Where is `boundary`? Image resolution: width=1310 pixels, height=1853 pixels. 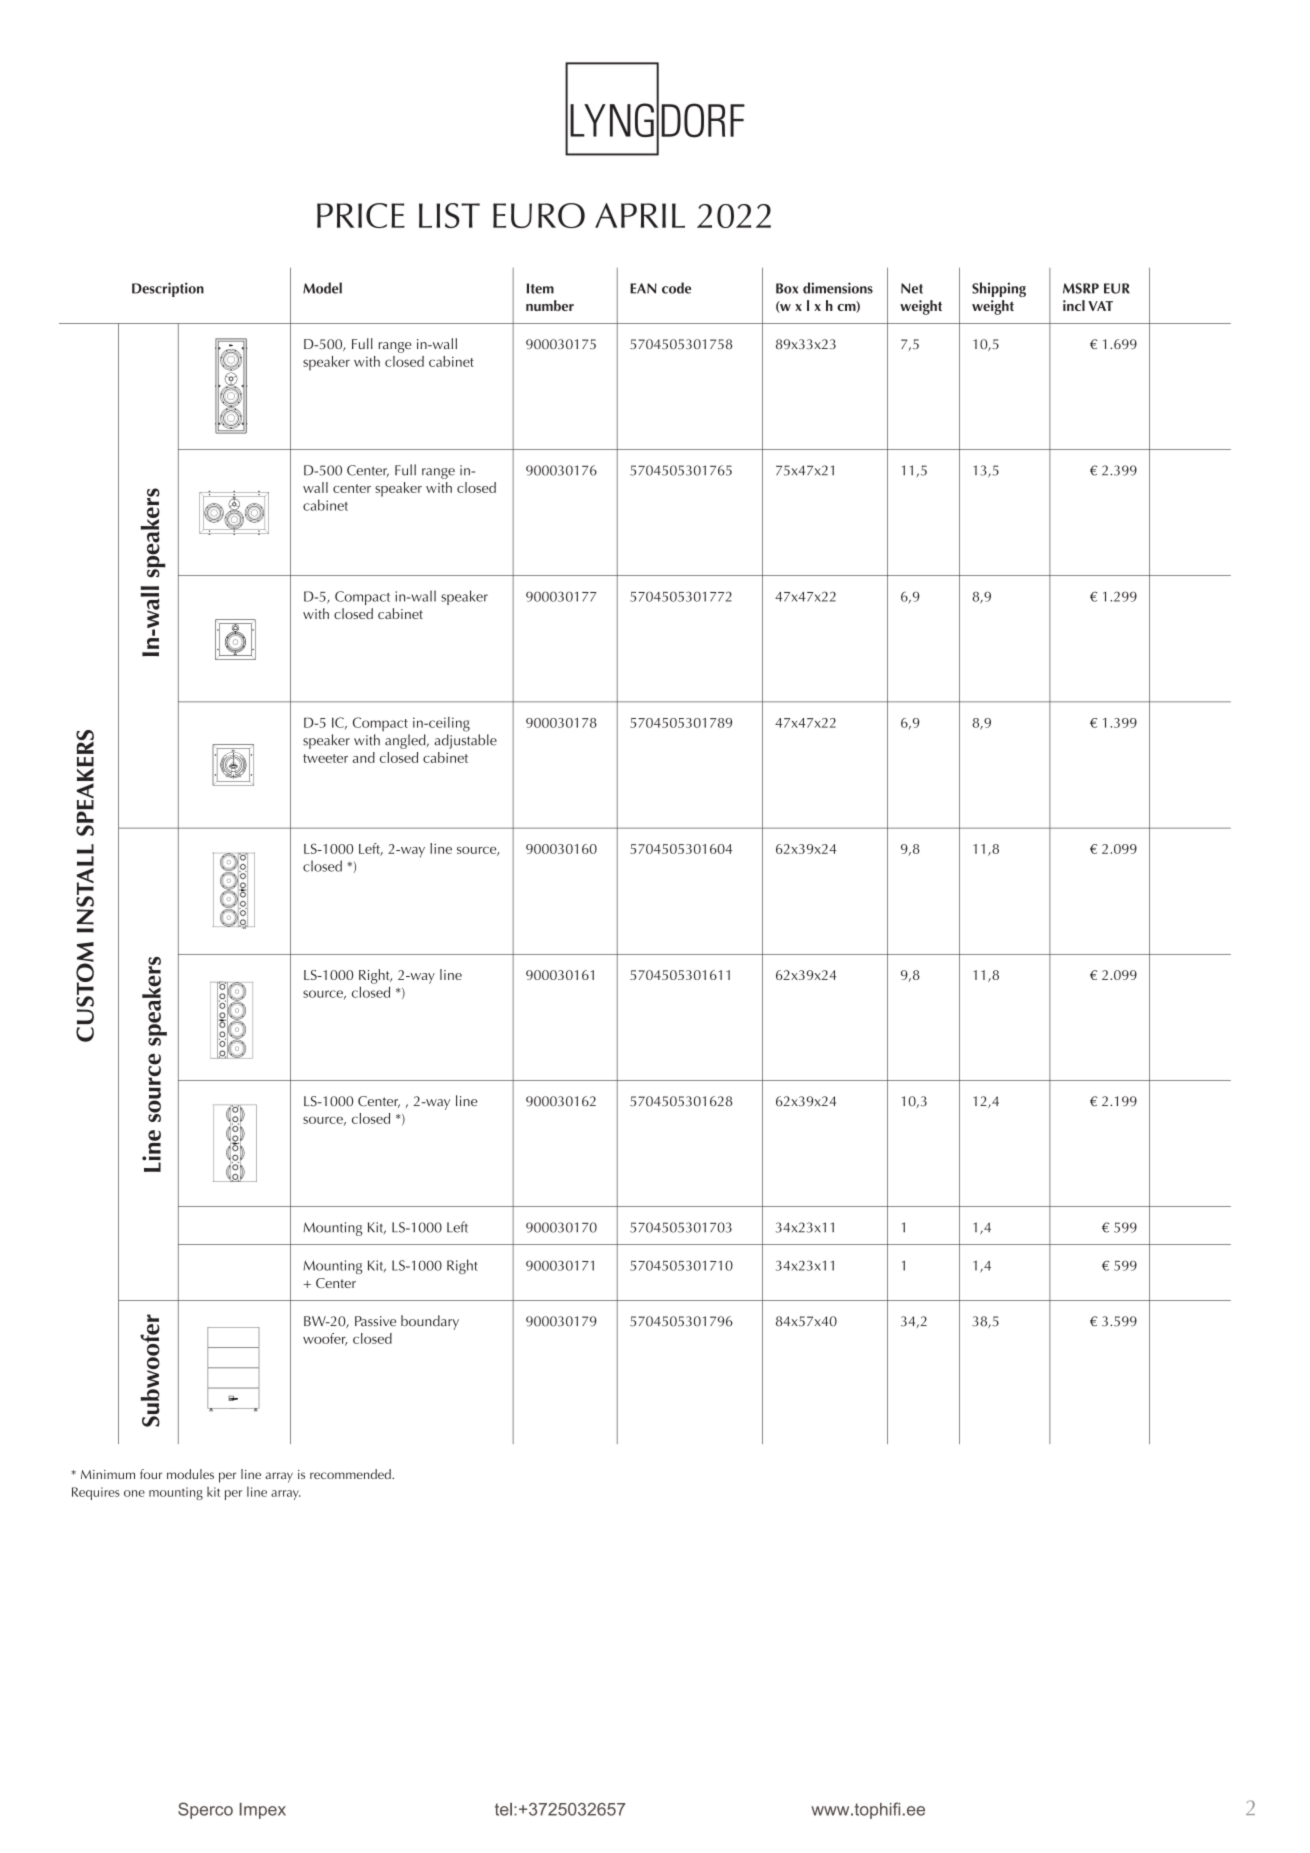
boundary is located at coordinates (430, 1322).
